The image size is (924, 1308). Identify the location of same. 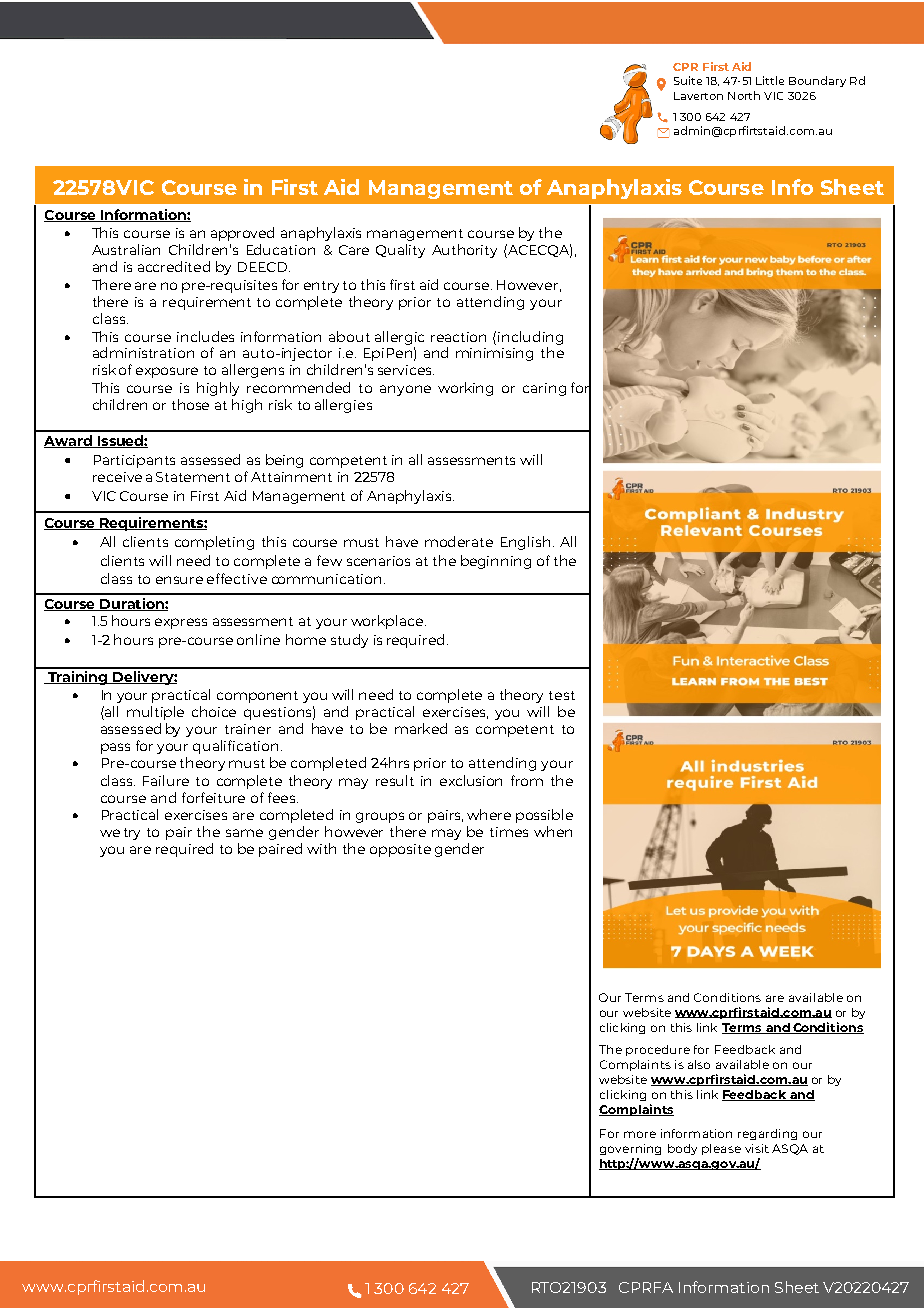
(244, 833).
